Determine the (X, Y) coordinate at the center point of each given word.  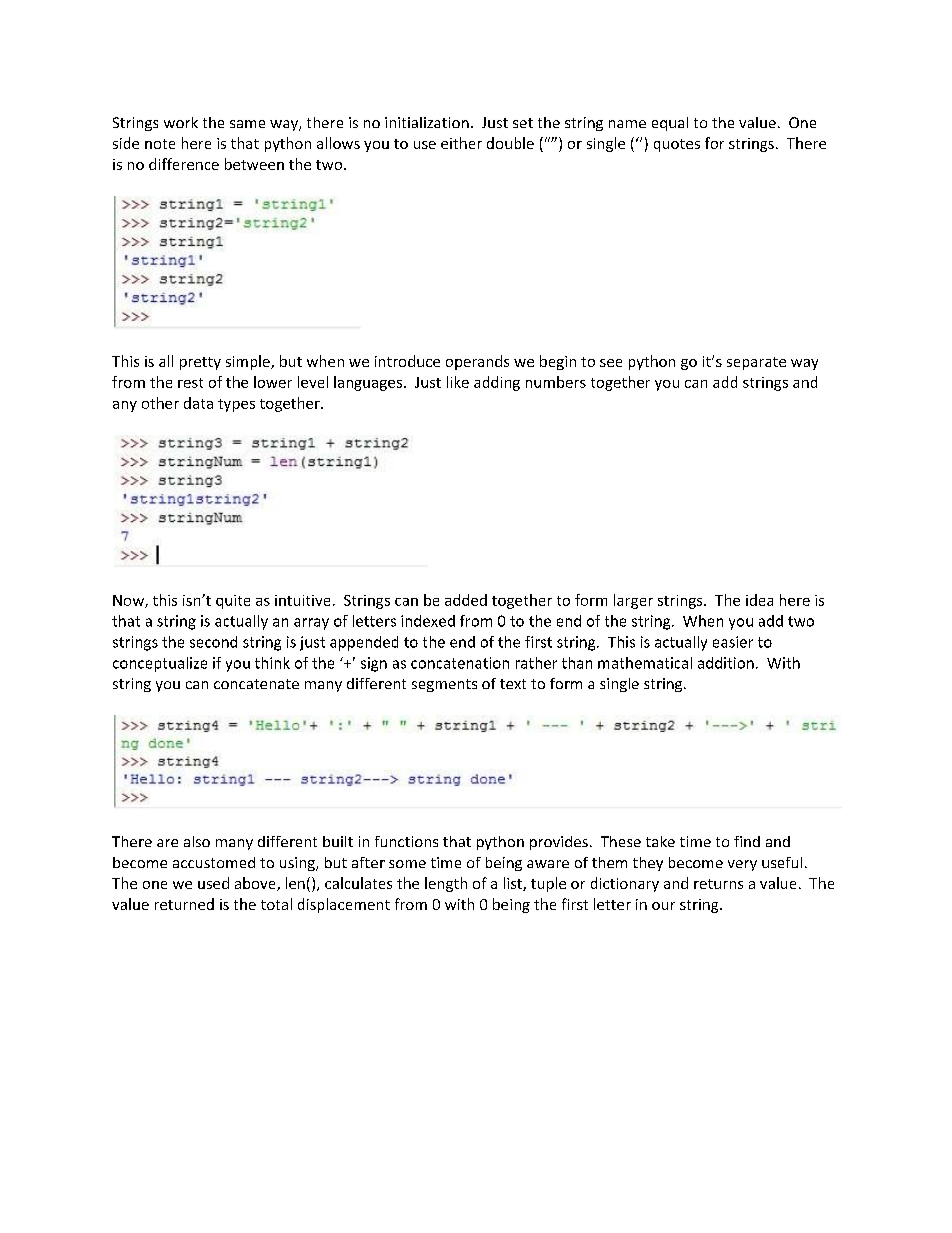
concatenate (256, 684)
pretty (200, 363)
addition (726, 663)
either (461, 143)
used (213, 883)
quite (233, 602)
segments (444, 685)
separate (756, 363)
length (446, 884)
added (466, 600)
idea (759, 600)
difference (184, 164)
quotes (677, 145)
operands (477, 362)
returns (718, 884)
